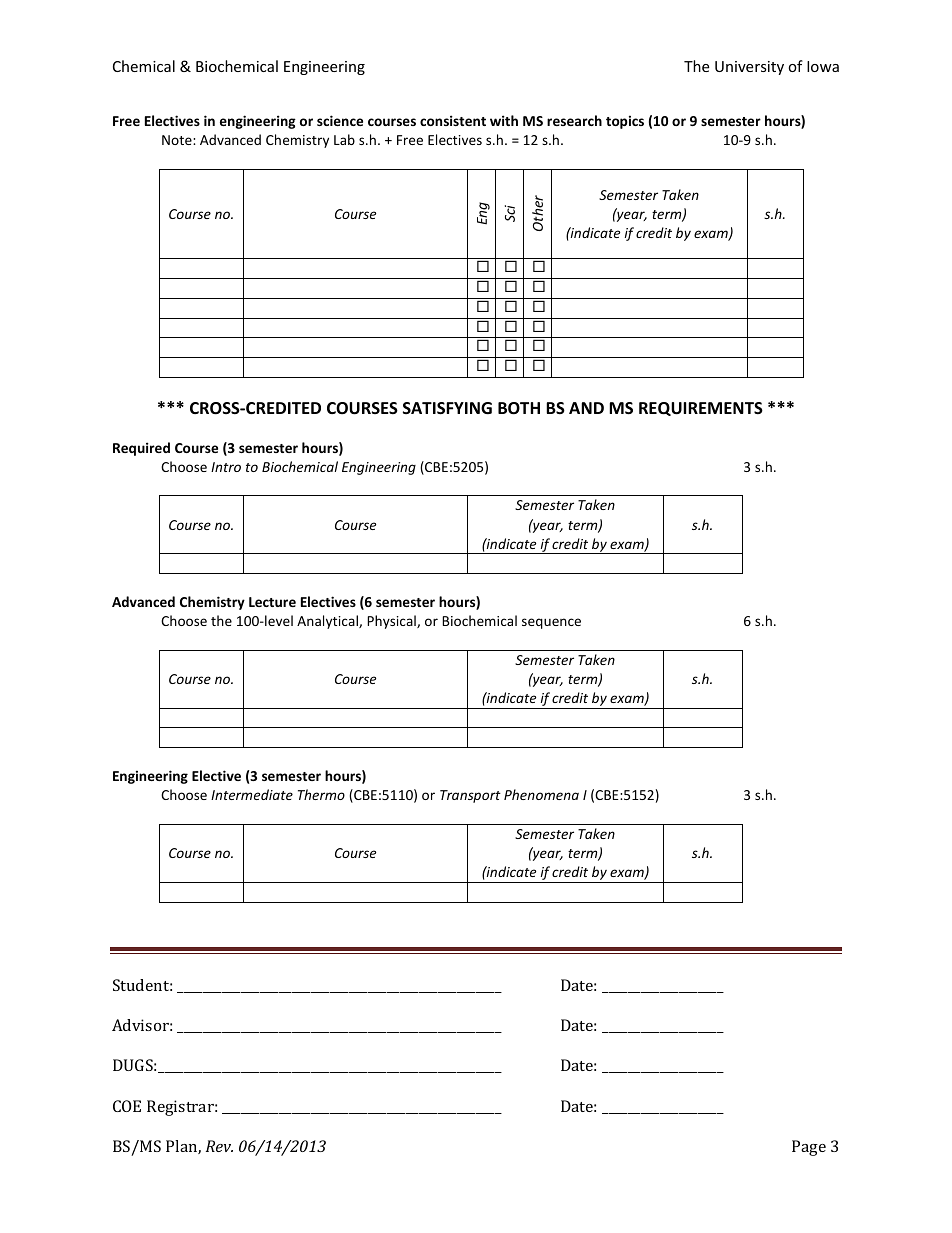  Describe the element at coordinates (541, 794) in the page. I see `Phenomena` at that location.
